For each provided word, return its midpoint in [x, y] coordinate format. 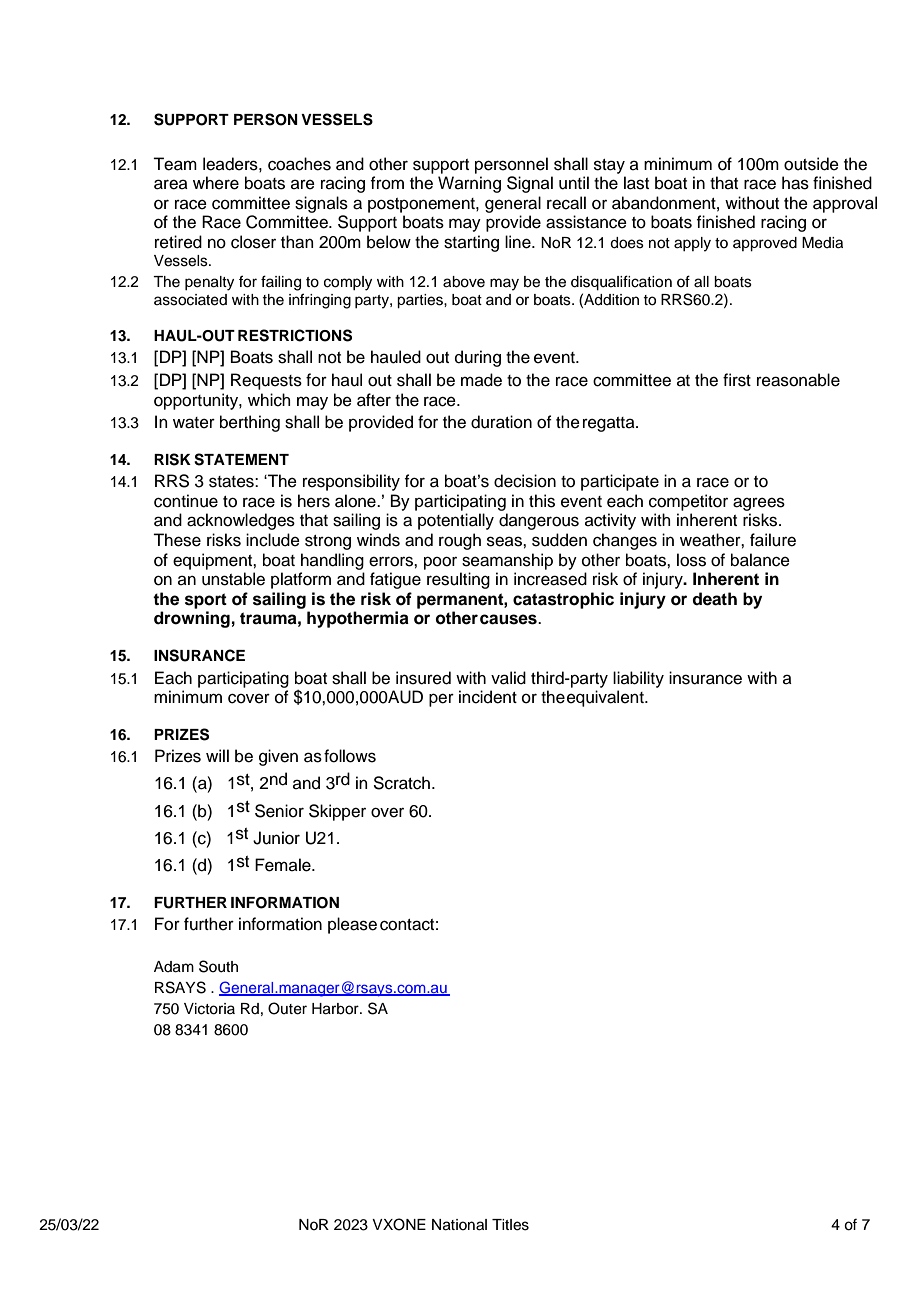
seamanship [507, 561]
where [216, 183]
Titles [510, 1225]
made [481, 380]
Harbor [336, 1009]
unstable [233, 579]
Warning [469, 184]
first [737, 380]
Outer [287, 1008]
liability [638, 679]
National [459, 1225]
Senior [279, 811]
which [269, 400]
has [795, 183]
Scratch [401, 783]
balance [760, 560]
